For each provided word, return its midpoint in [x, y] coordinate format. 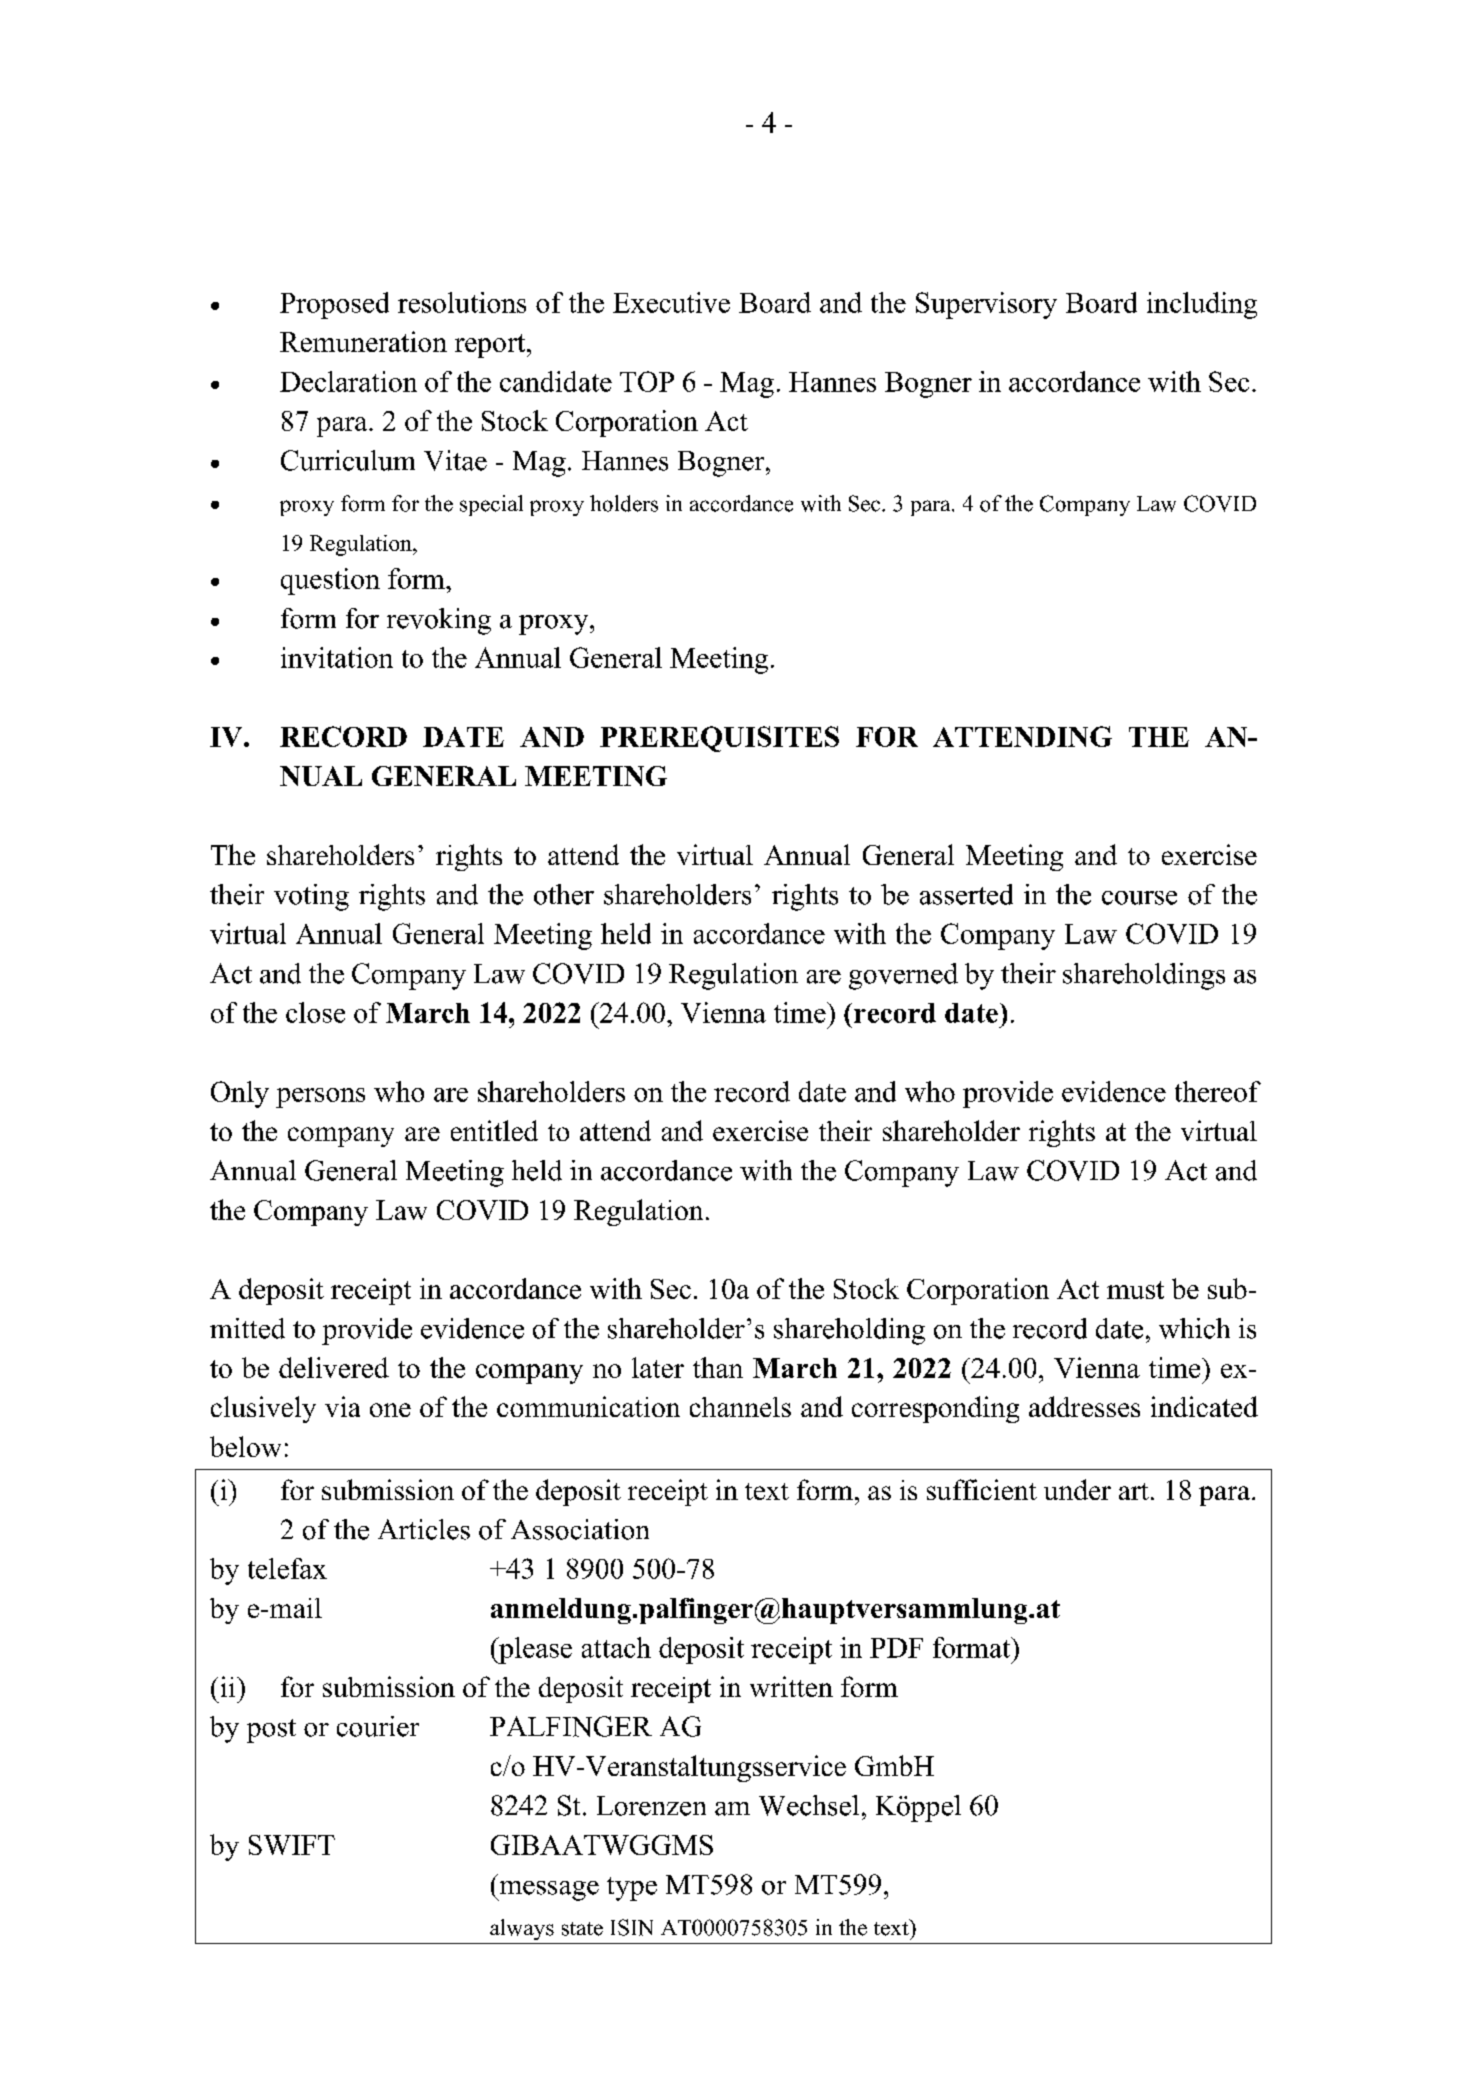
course [1139, 898]
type [632, 1889]
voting [311, 897]
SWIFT [292, 1845]
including [1202, 305]
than [718, 1367]
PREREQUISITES [719, 739]
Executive [671, 302]
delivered [334, 1367]
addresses [1084, 1406]
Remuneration [363, 341]
